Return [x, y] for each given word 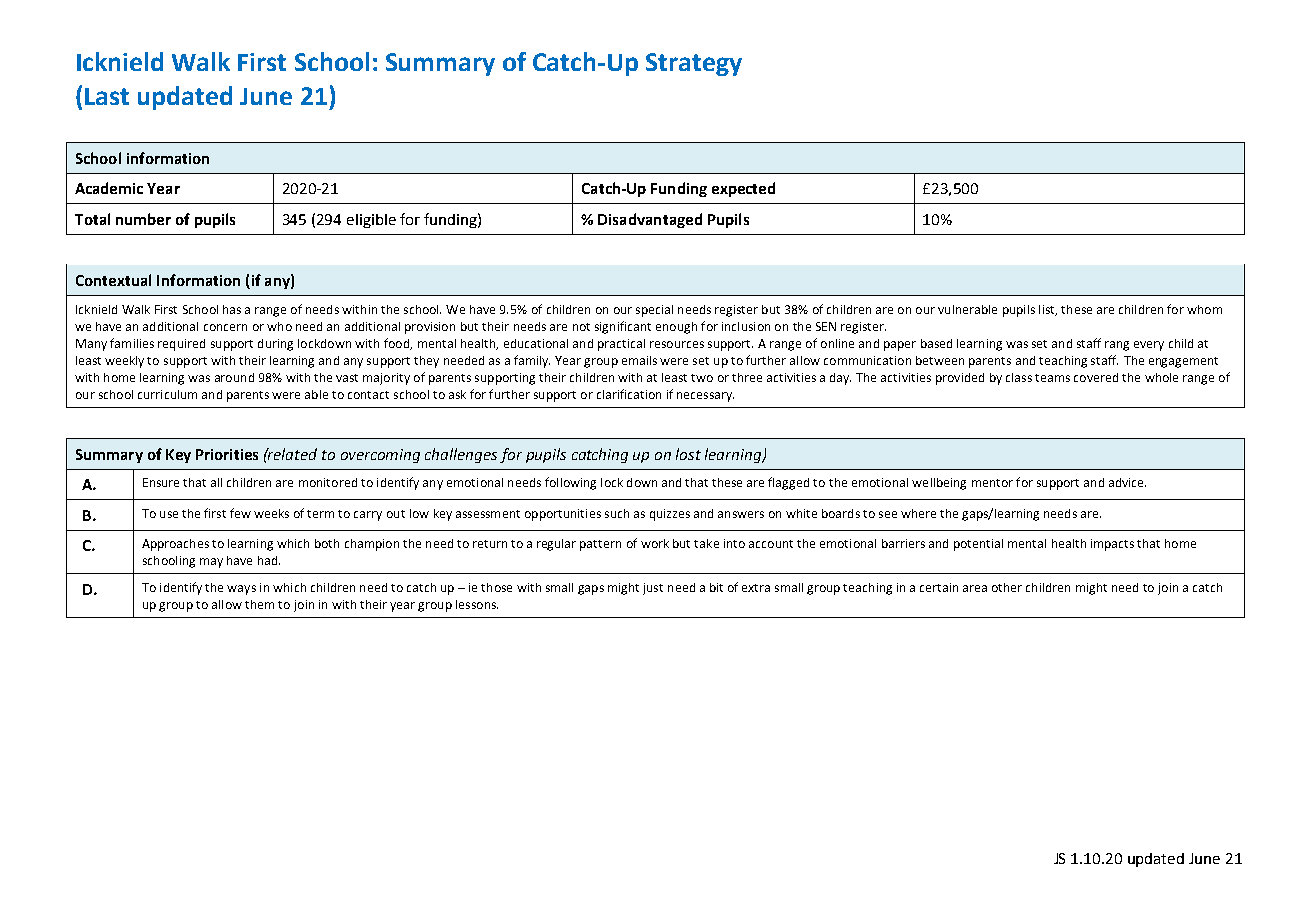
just [653, 589]
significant [623, 327]
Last [107, 96]
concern [225, 327]
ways [241, 590]
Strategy [694, 64]
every [1149, 346]
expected [743, 189]
